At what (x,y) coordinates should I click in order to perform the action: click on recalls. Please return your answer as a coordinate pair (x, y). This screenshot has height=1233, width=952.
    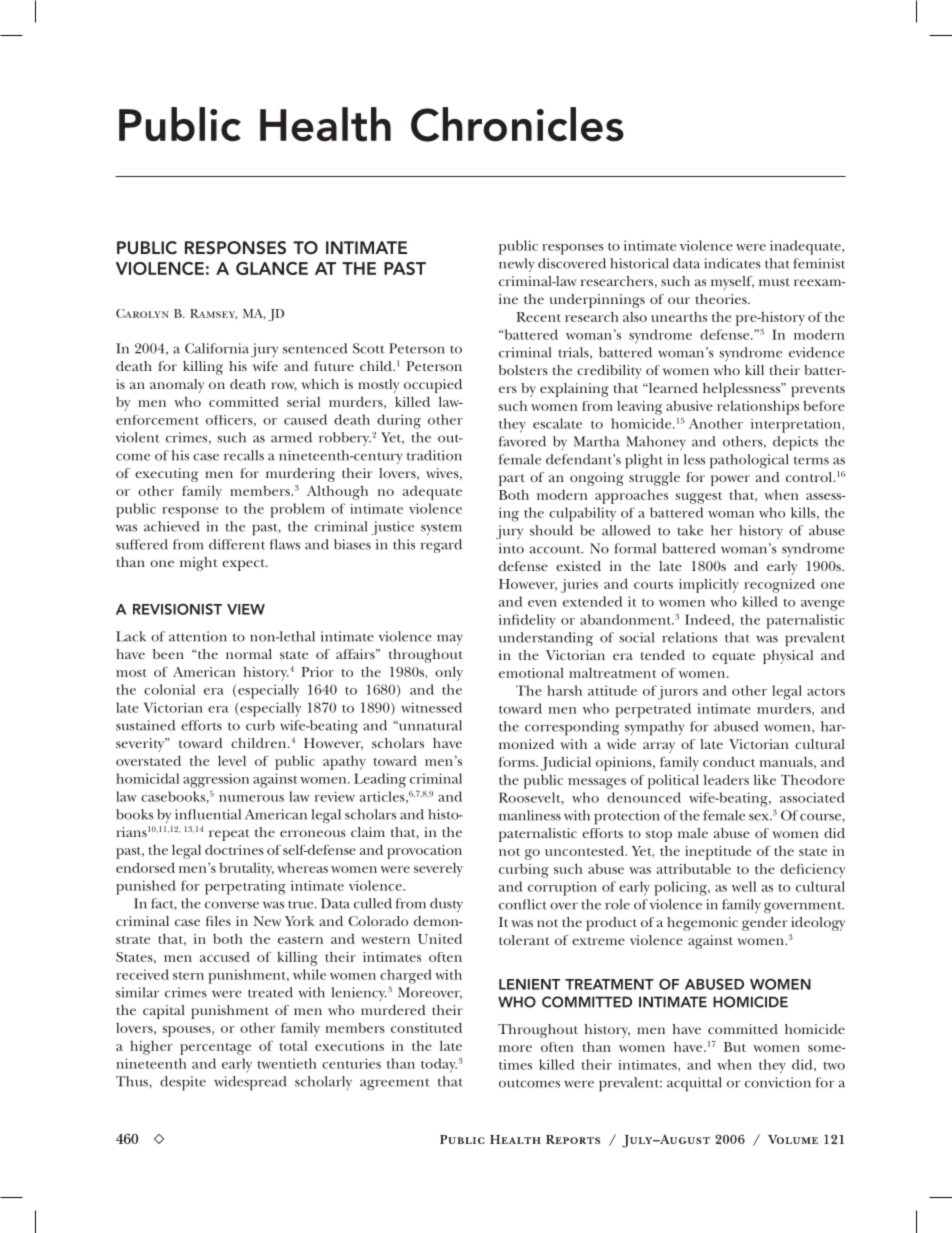
    Looking at the image, I should click on (244, 455).
